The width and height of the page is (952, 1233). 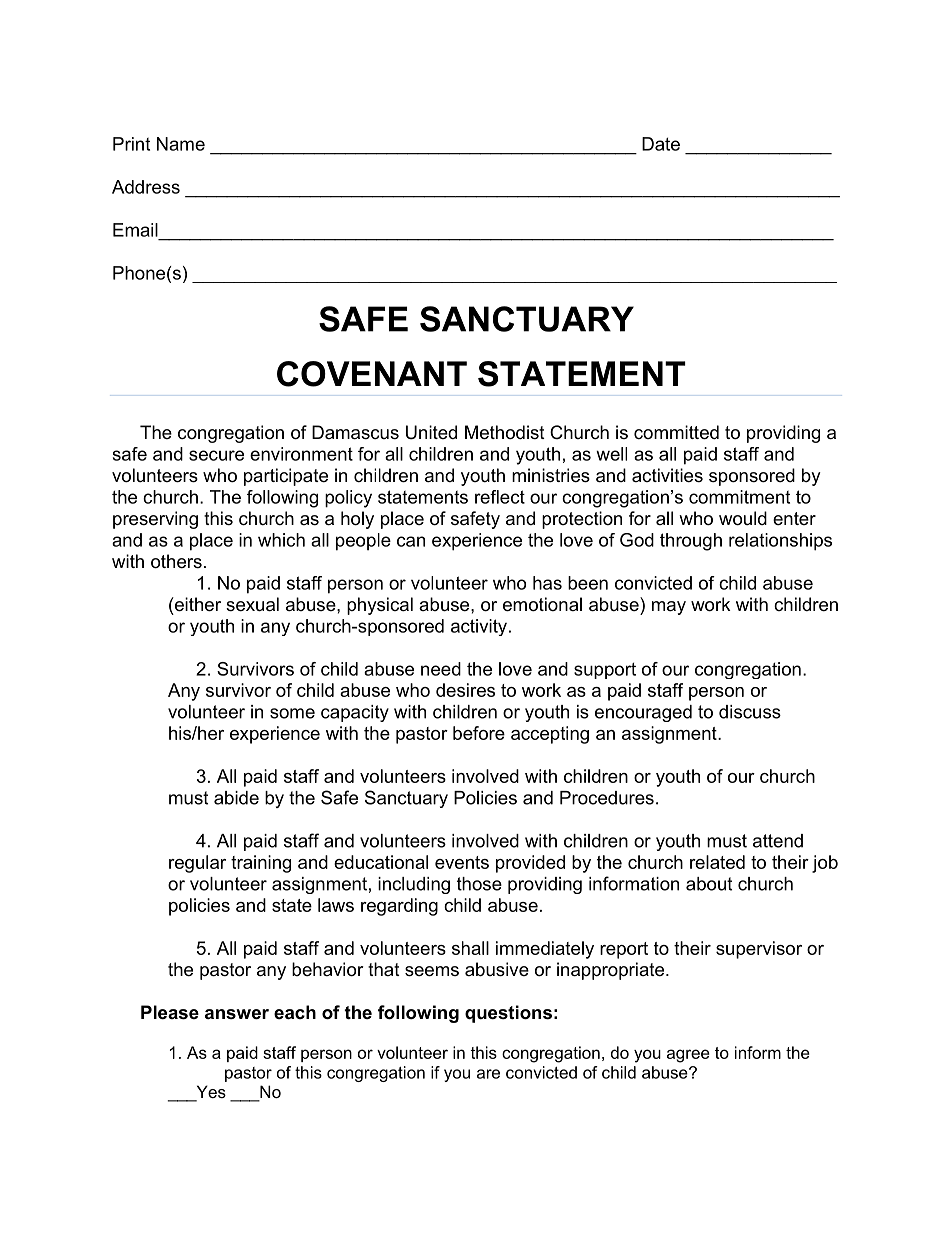 What do you see at coordinates (676, 432) in the page?
I see `committed` at bounding box center [676, 432].
